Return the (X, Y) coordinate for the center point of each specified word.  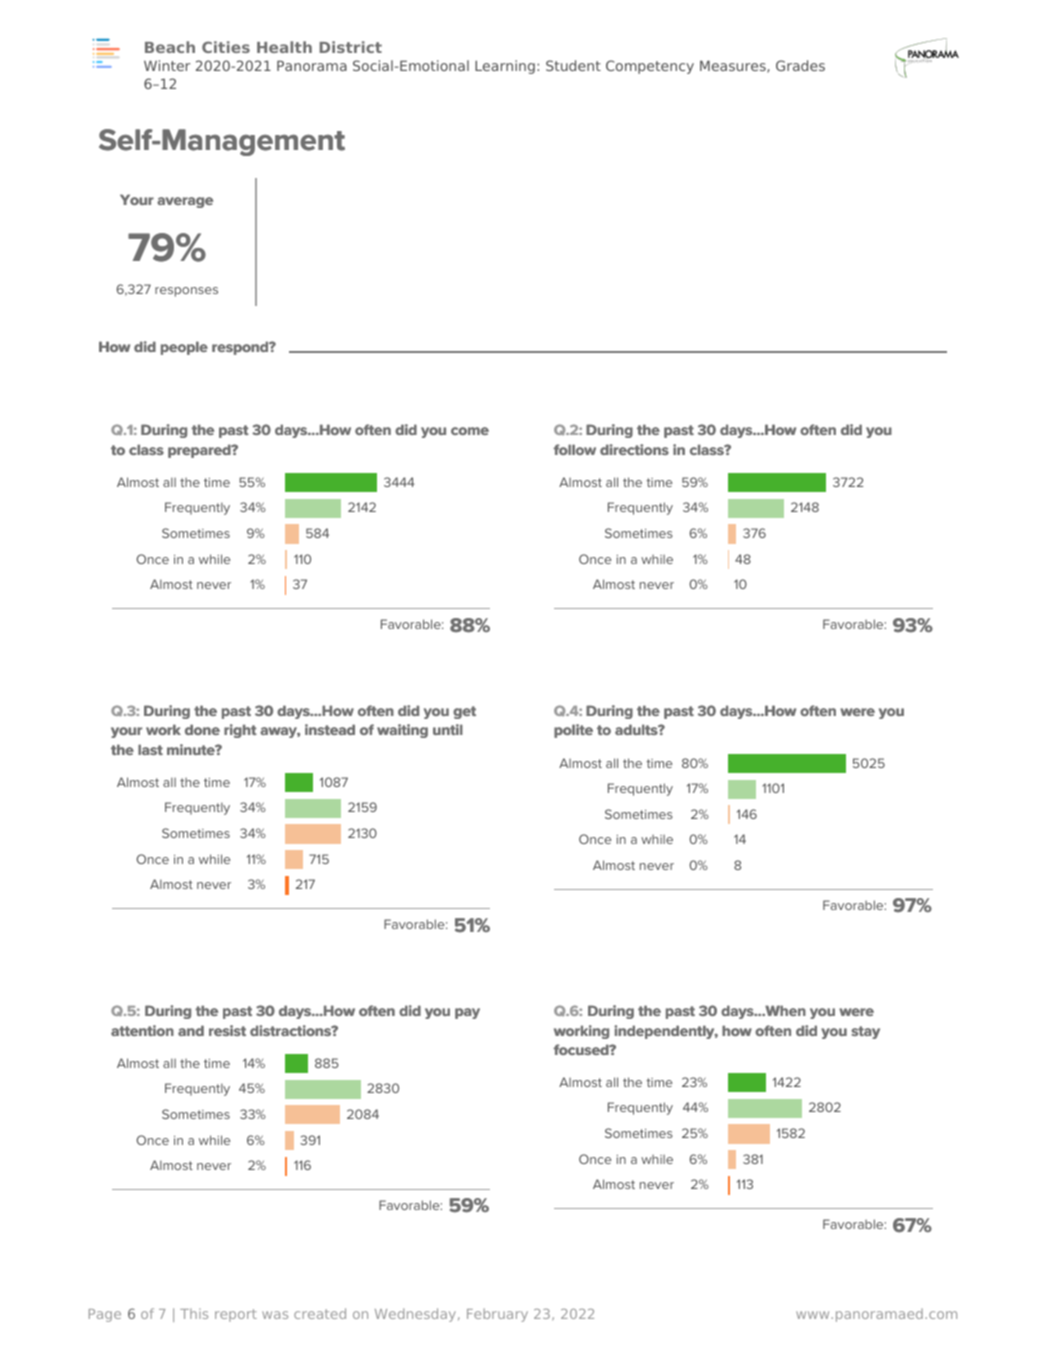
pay (467, 1013)
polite (573, 731)
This (194, 1313)
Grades (800, 65)
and (191, 1030)
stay (865, 1032)
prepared (200, 451)
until (448, 729)
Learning (505, 67)
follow (575, 449)
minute (192, 749)
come (470, 431)
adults (637, 729)
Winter (167, 65)
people (184, 348)
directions (634, 449)
